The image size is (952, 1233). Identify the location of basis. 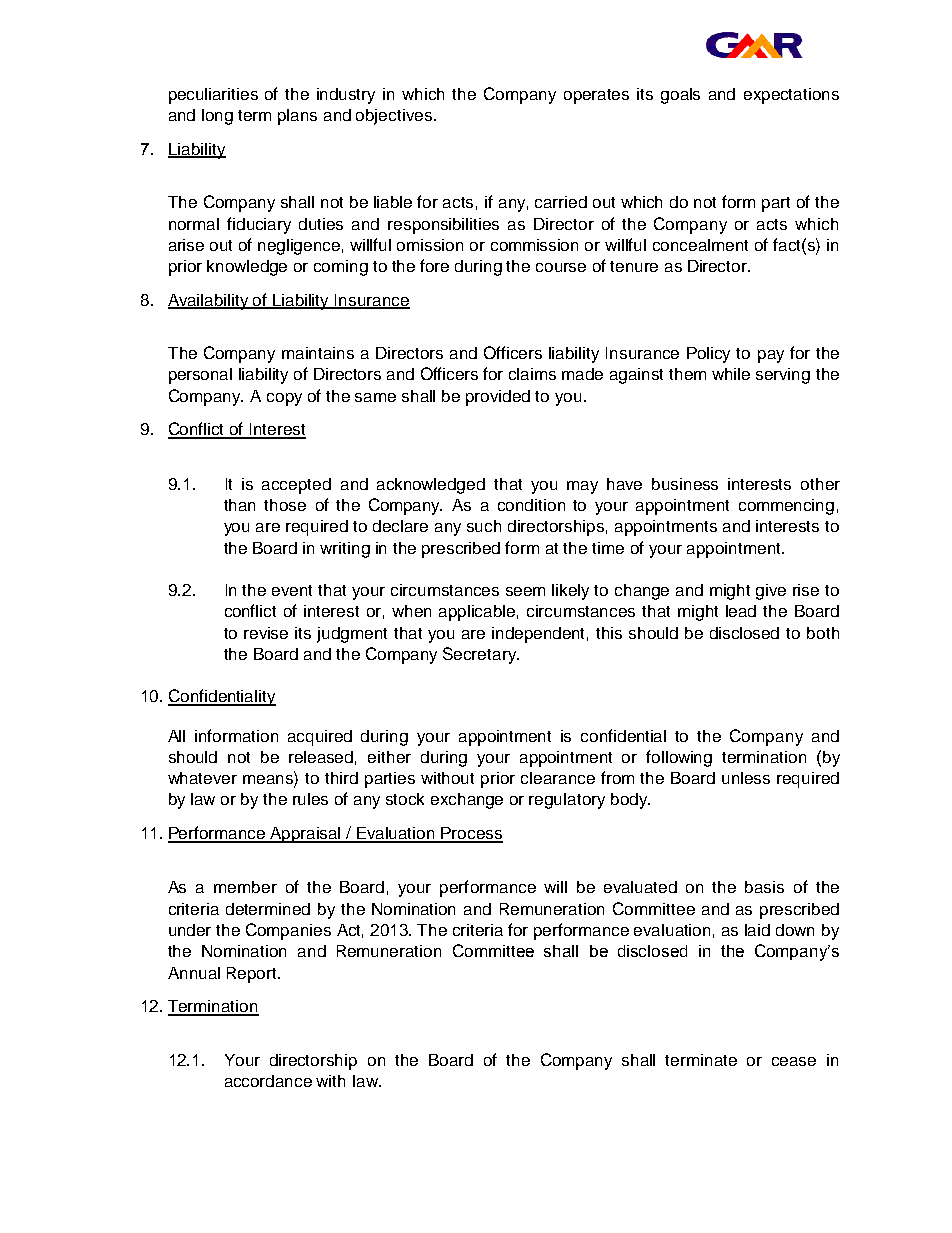
(764, 887).
